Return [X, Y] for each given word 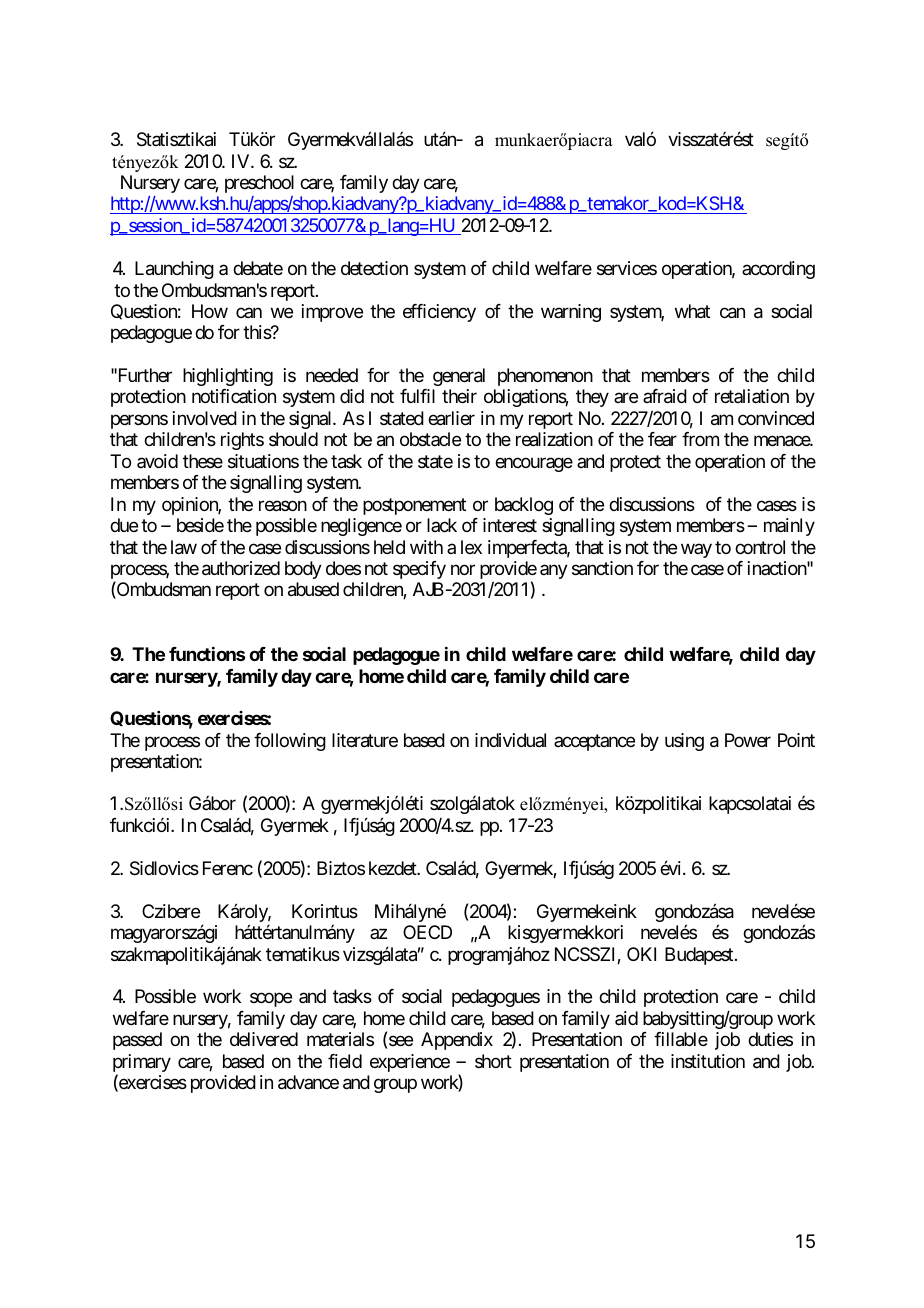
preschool [259, 184]
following [290, 742]
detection [374, 268]
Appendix [457, 1041]
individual [510, 740]
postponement [414, 506]
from [700, 439]
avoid [157, 461]
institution [708, 1061]
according [778, 270]
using [684, 742]
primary [142, 1064]
